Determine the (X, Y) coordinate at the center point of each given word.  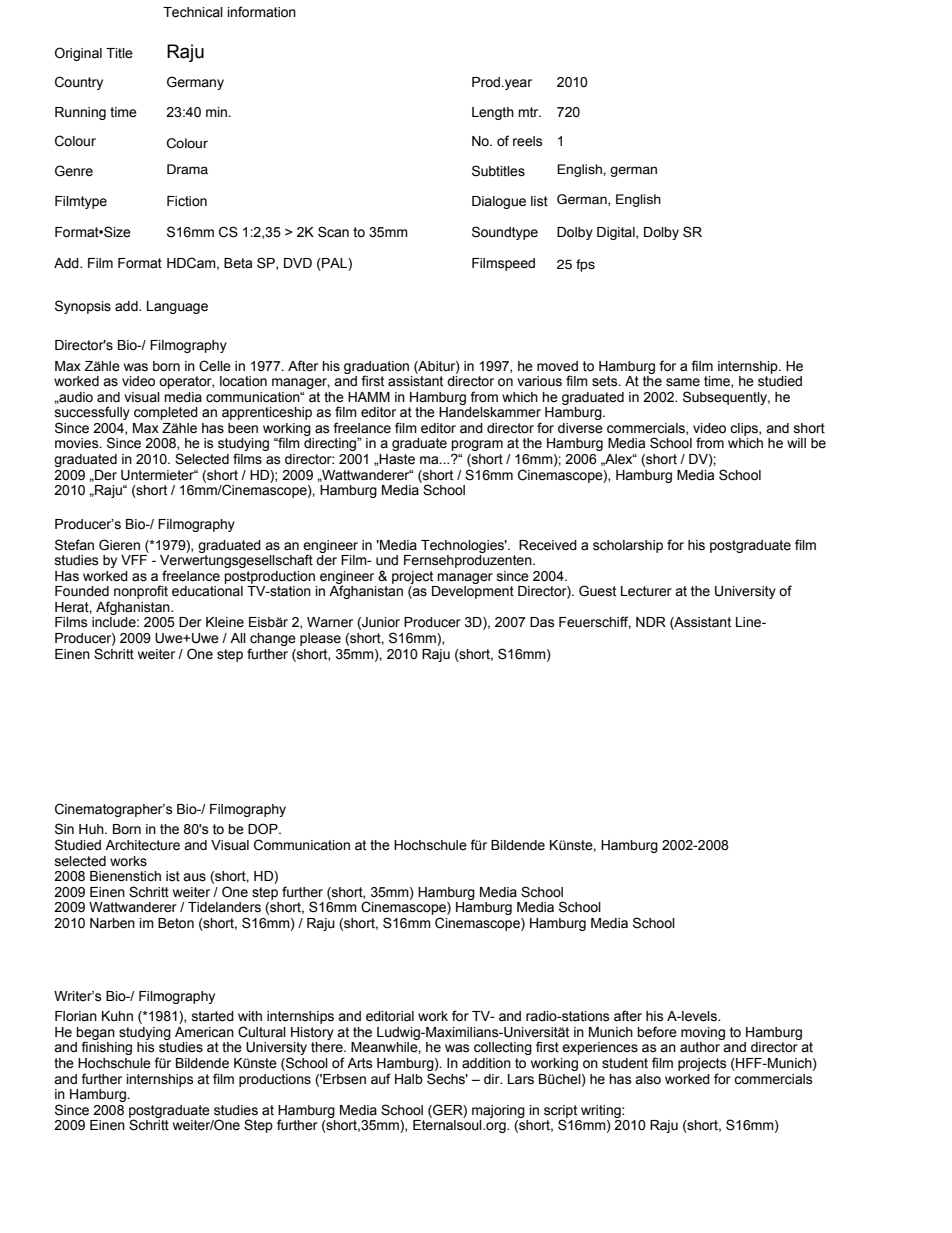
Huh (92, 829)
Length (493, 113)
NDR (651, 622)
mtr (529, 112)
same (683, 382)
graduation (376, 368)
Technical (193, 12)
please (320, 639)
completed (166, 413)
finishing (106, 1048)
